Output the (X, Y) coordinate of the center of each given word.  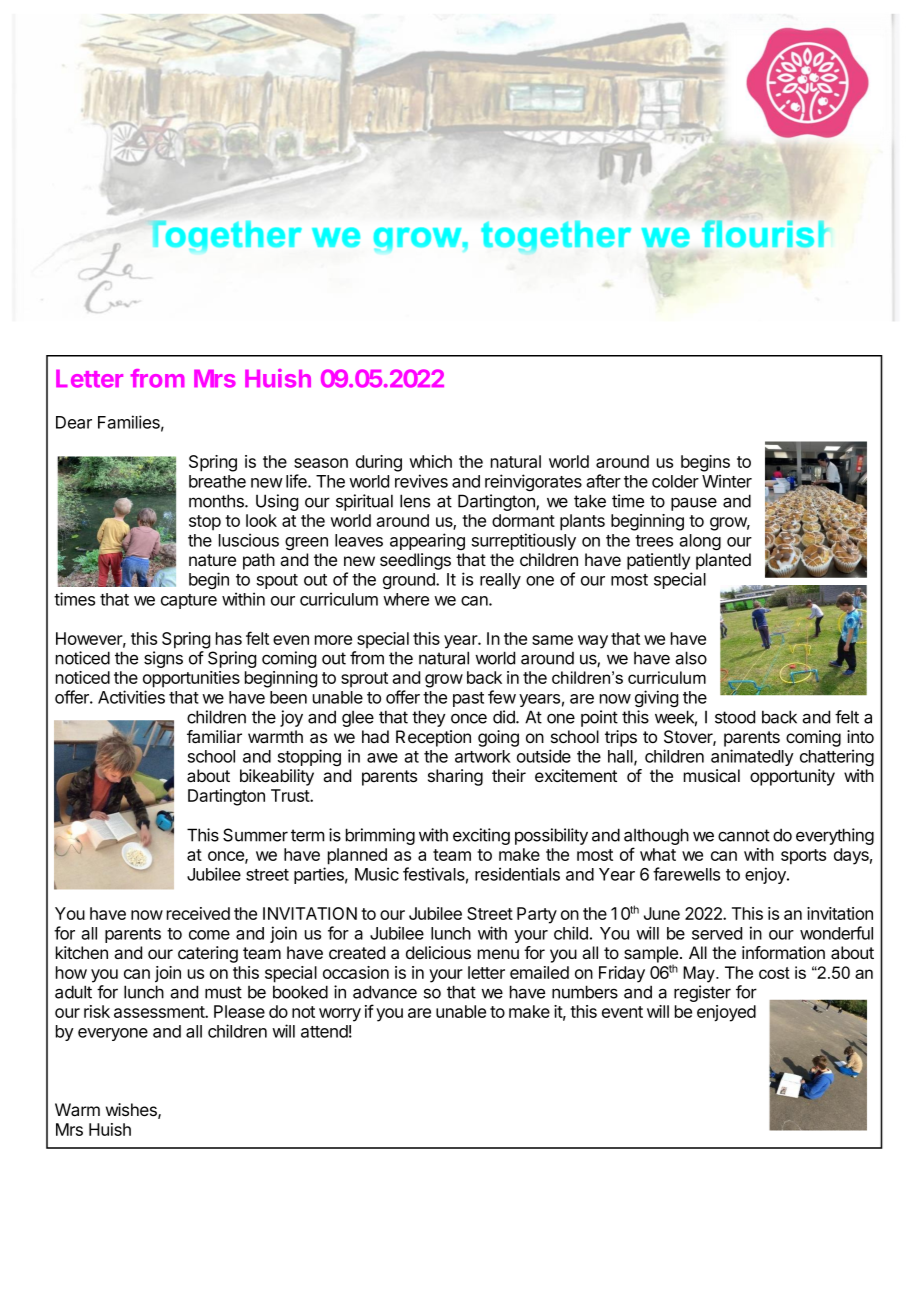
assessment (160, 1012)
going (498, 738)
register (702, 993)
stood (735, 717)
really (500, 581)
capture (189, 601)
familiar (214, 737)
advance (385, 992)
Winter (727, 481)
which (430, 461)
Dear (74, 422)
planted (723, 561)
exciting (481, 836)
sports (803, 857)
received (198, 913)
